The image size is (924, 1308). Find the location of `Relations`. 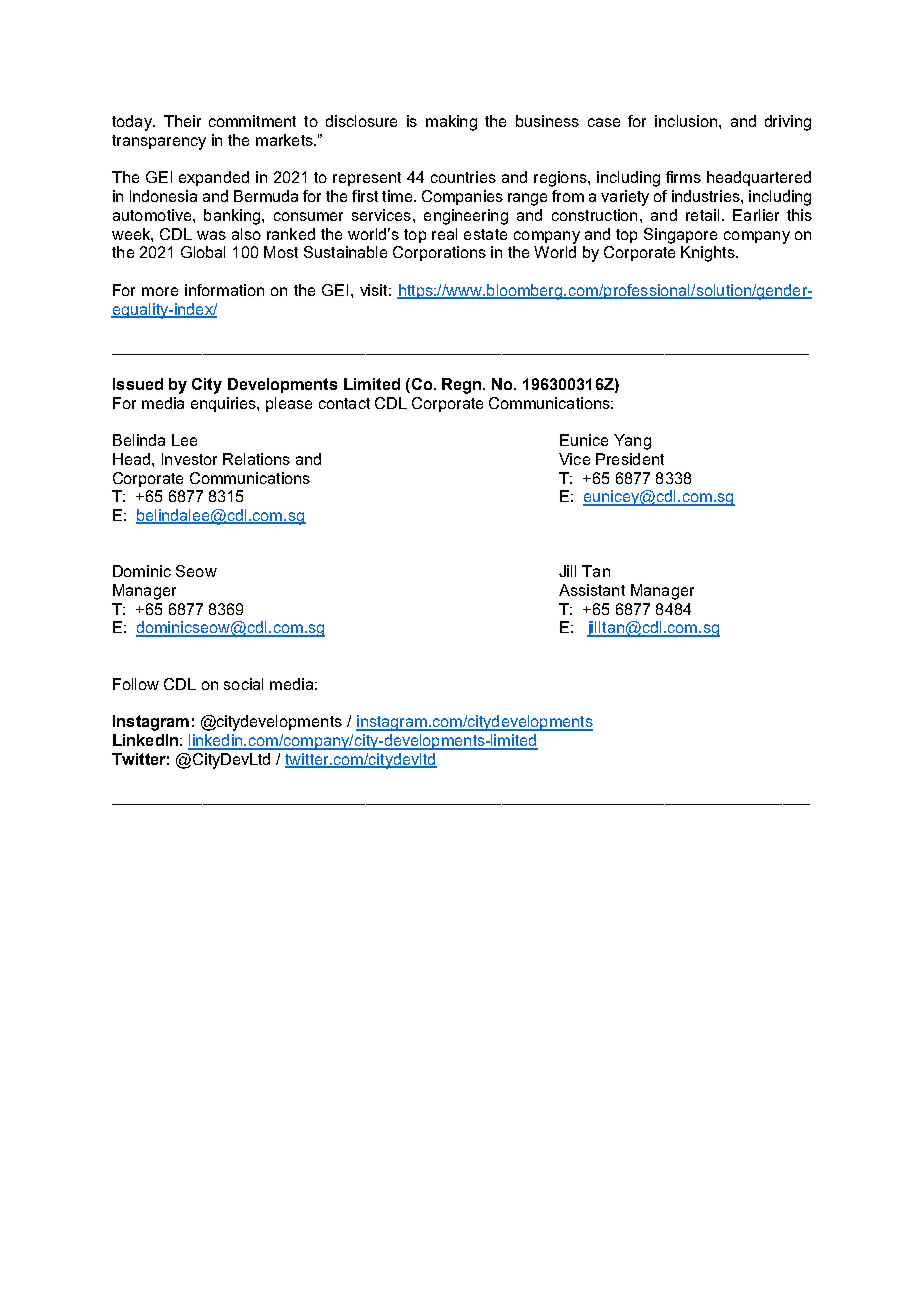

Relations is located at coordinates (256, 459).
